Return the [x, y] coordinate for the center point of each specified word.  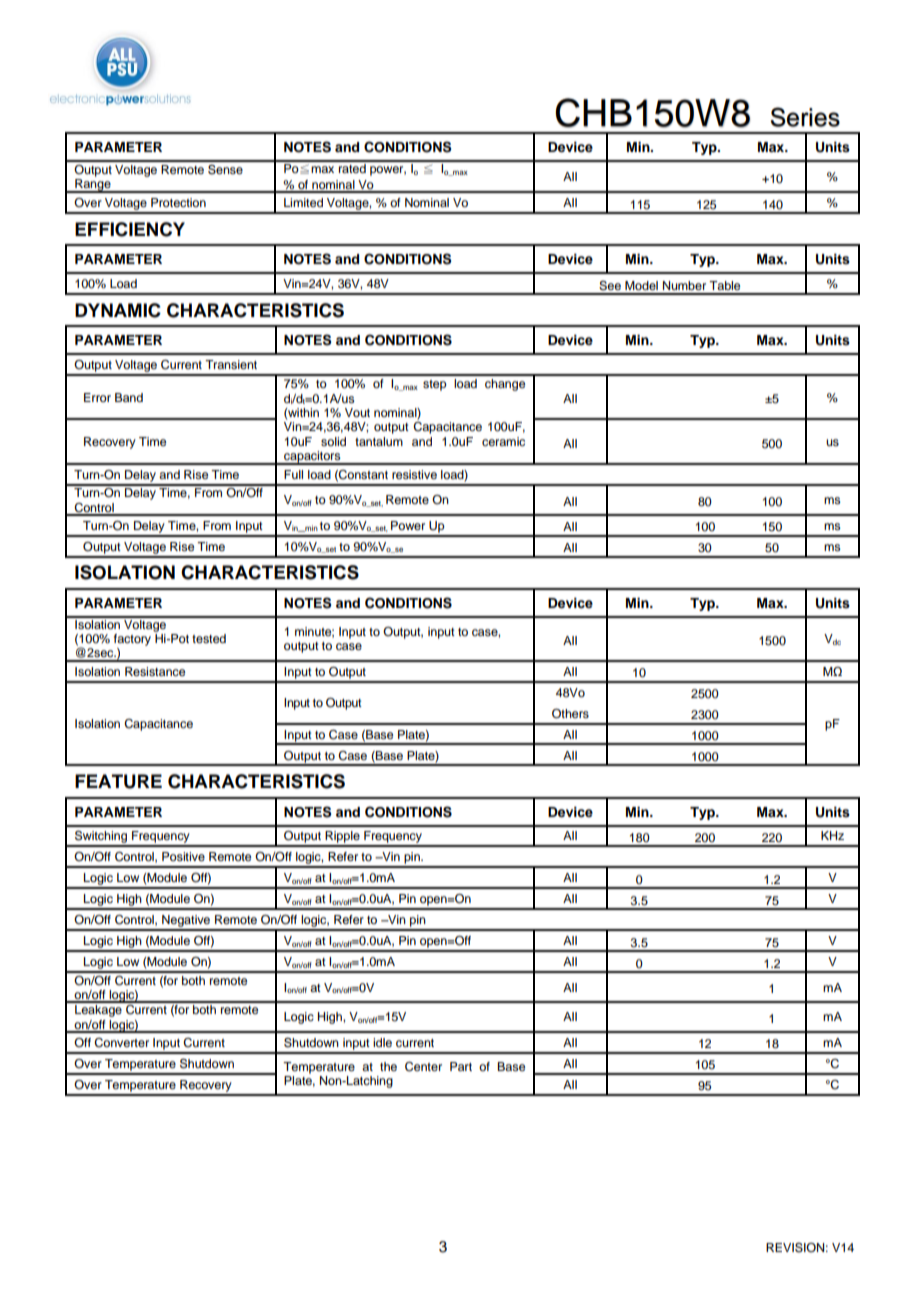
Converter [121, 1043]
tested [209, 638]
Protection [178, 202]
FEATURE [118, 781]
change [505, 385]
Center [423, 1067]
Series [805, 117]
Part [461, 1066]
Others [570, 714]
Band [129, 397]
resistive [414, 474]
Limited [303, 202]
